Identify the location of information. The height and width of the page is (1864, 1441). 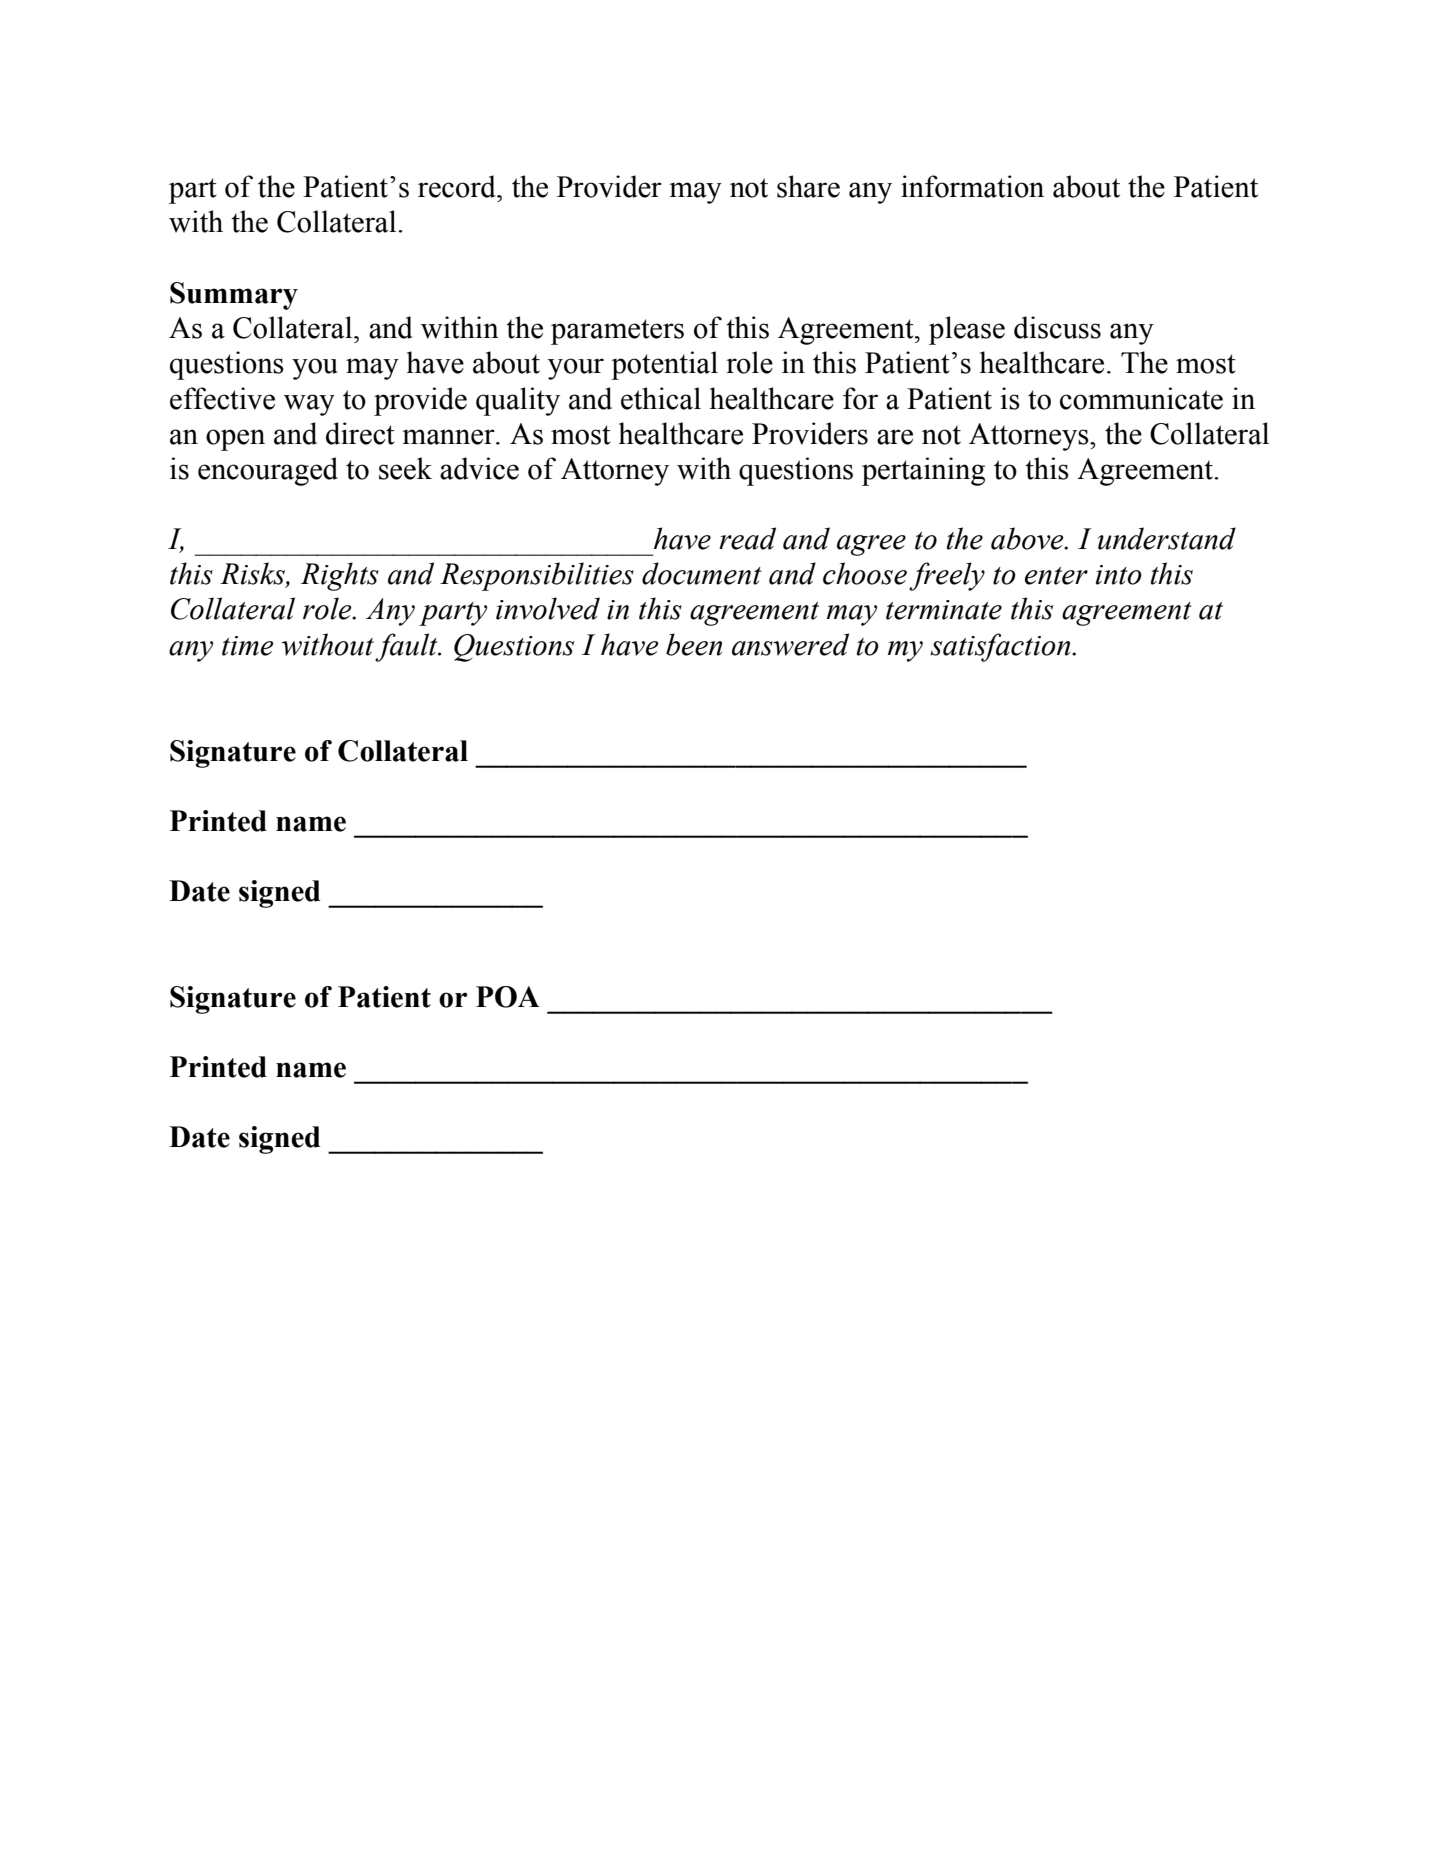
(972, 186).
